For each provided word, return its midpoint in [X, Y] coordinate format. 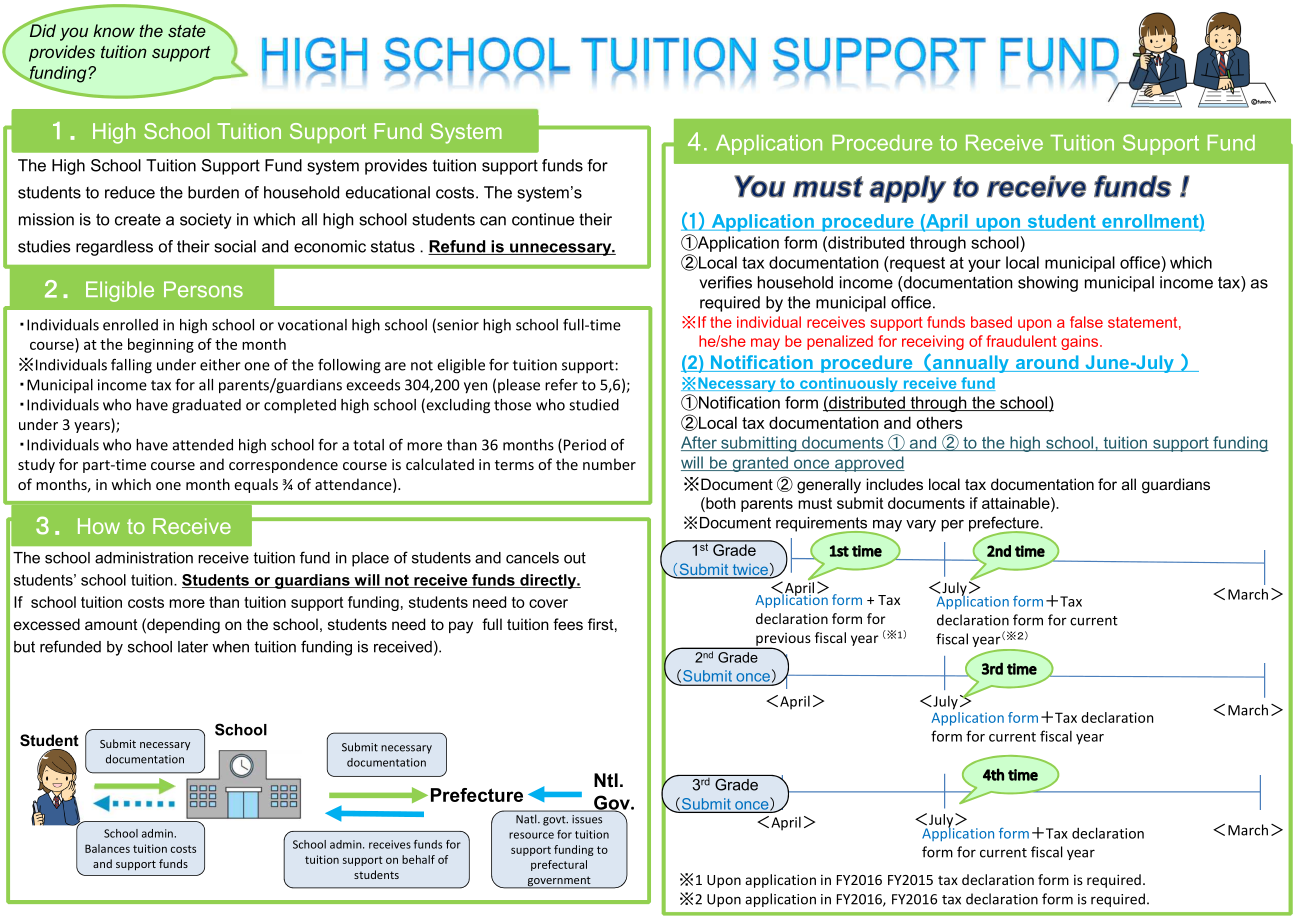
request [916, 264]
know [114, 30]
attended [202, 445]
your [984, 265]
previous [782, 640]
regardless [114, 248]
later [193, 647]
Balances [107, 848]
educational [388, 192]
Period [585, 445]
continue [543, 219]
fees [568, 624]
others [940, 422]
